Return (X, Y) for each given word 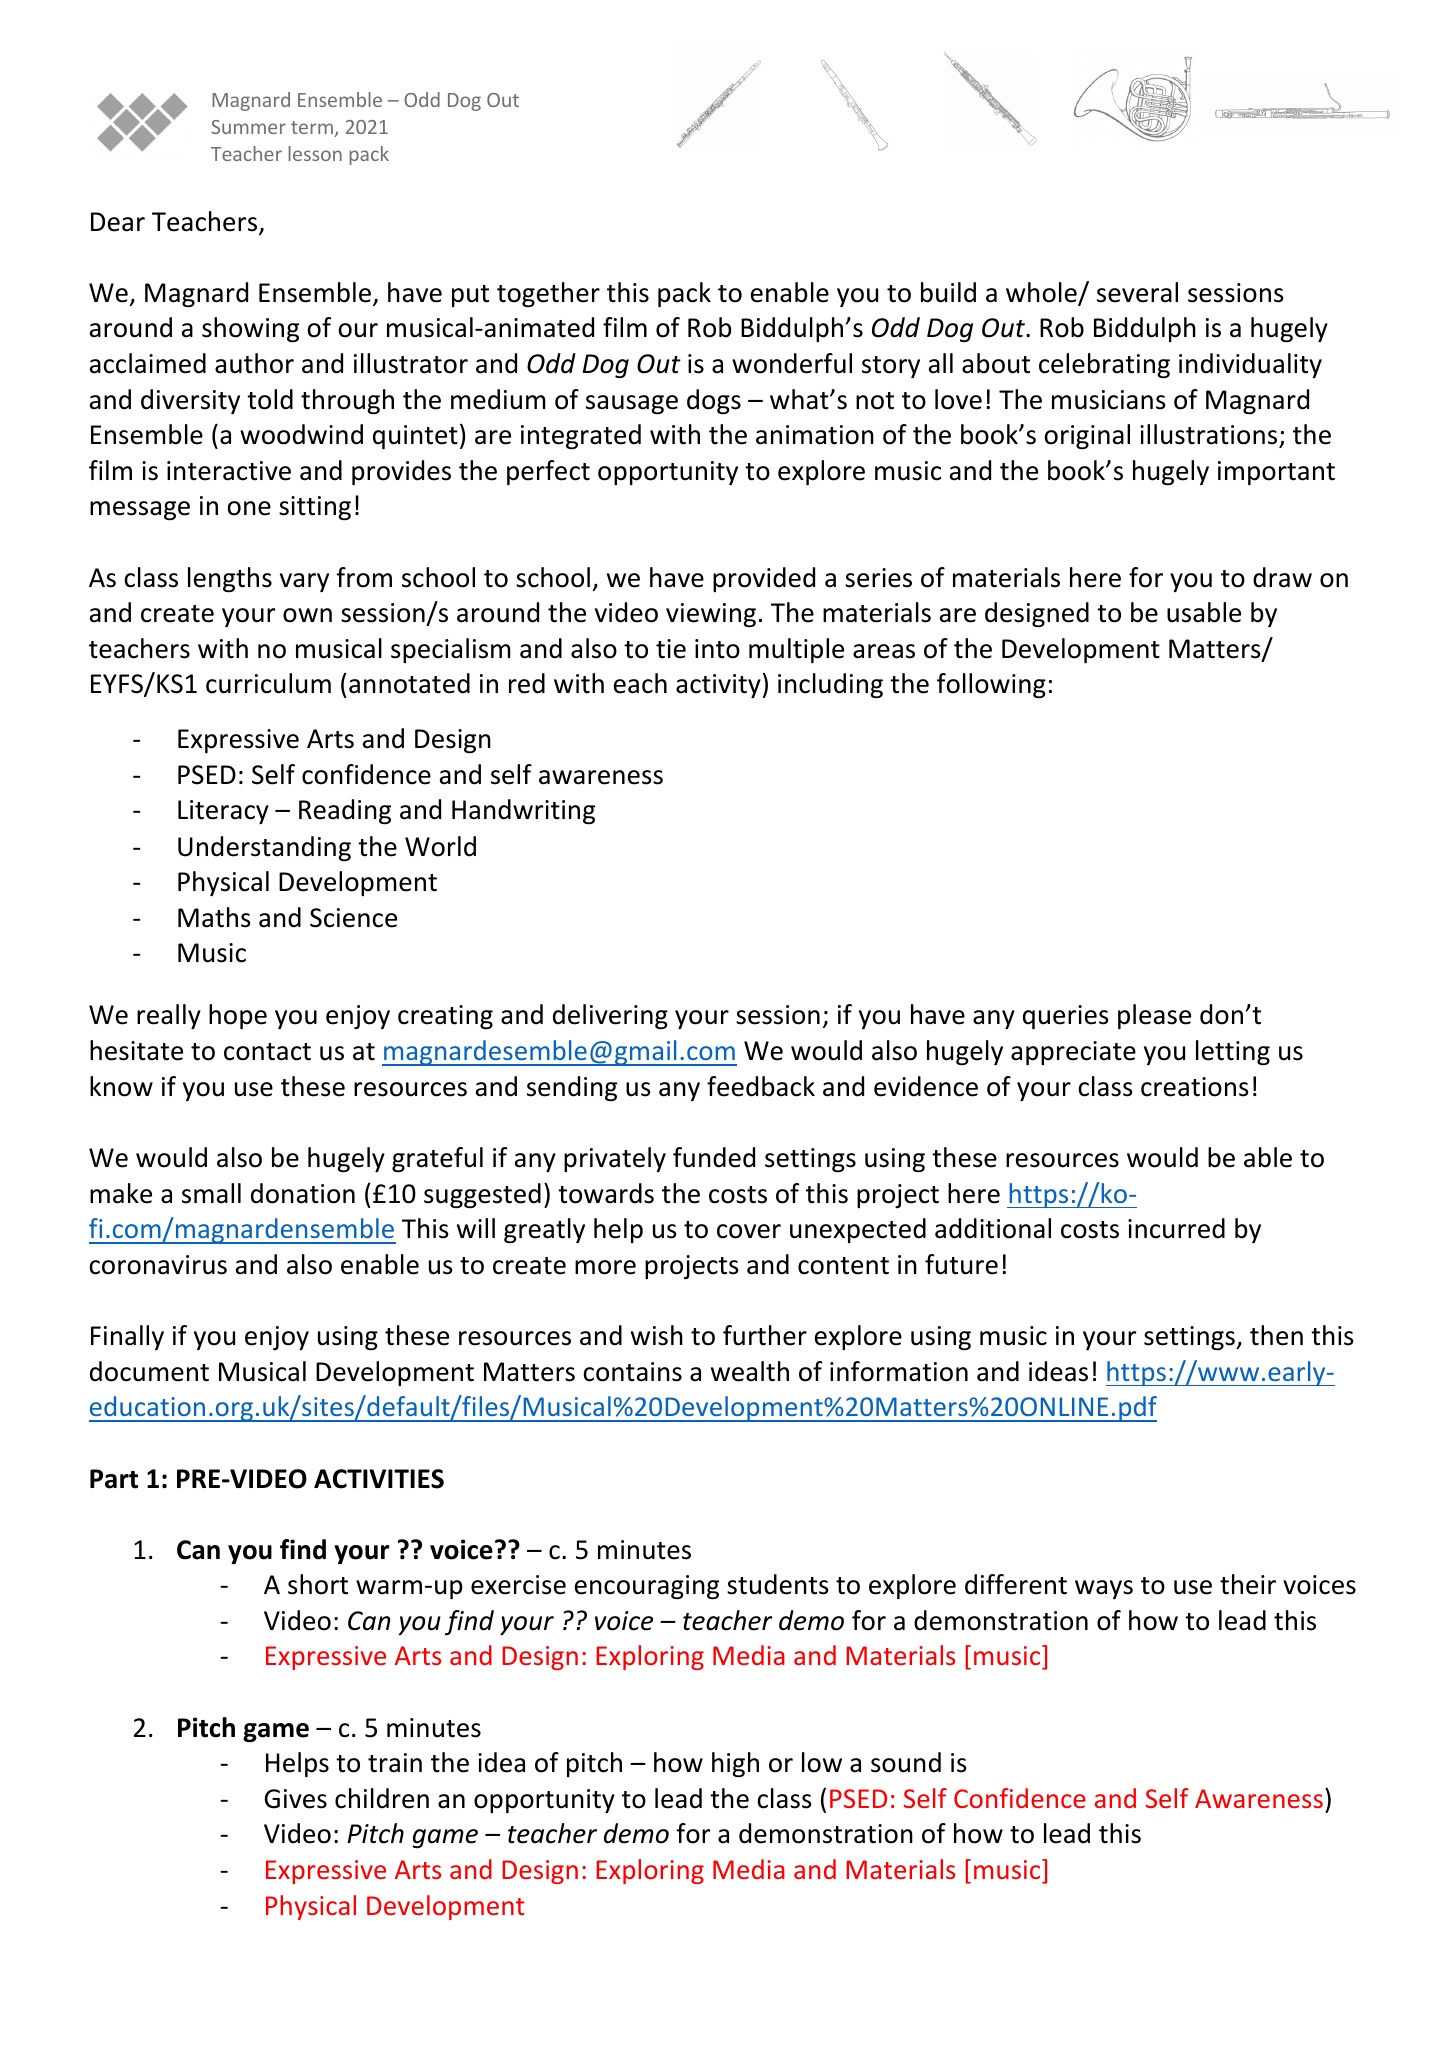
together (548, 294)
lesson (315, 153)
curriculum (268, 683)
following (991, 685)
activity (718, 686)
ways (1104, 1589)
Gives (296, 1799)
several (1137, 292)
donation (303, 1193)
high (735, 1765)
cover (749, 1231)
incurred (1176, 1228)
